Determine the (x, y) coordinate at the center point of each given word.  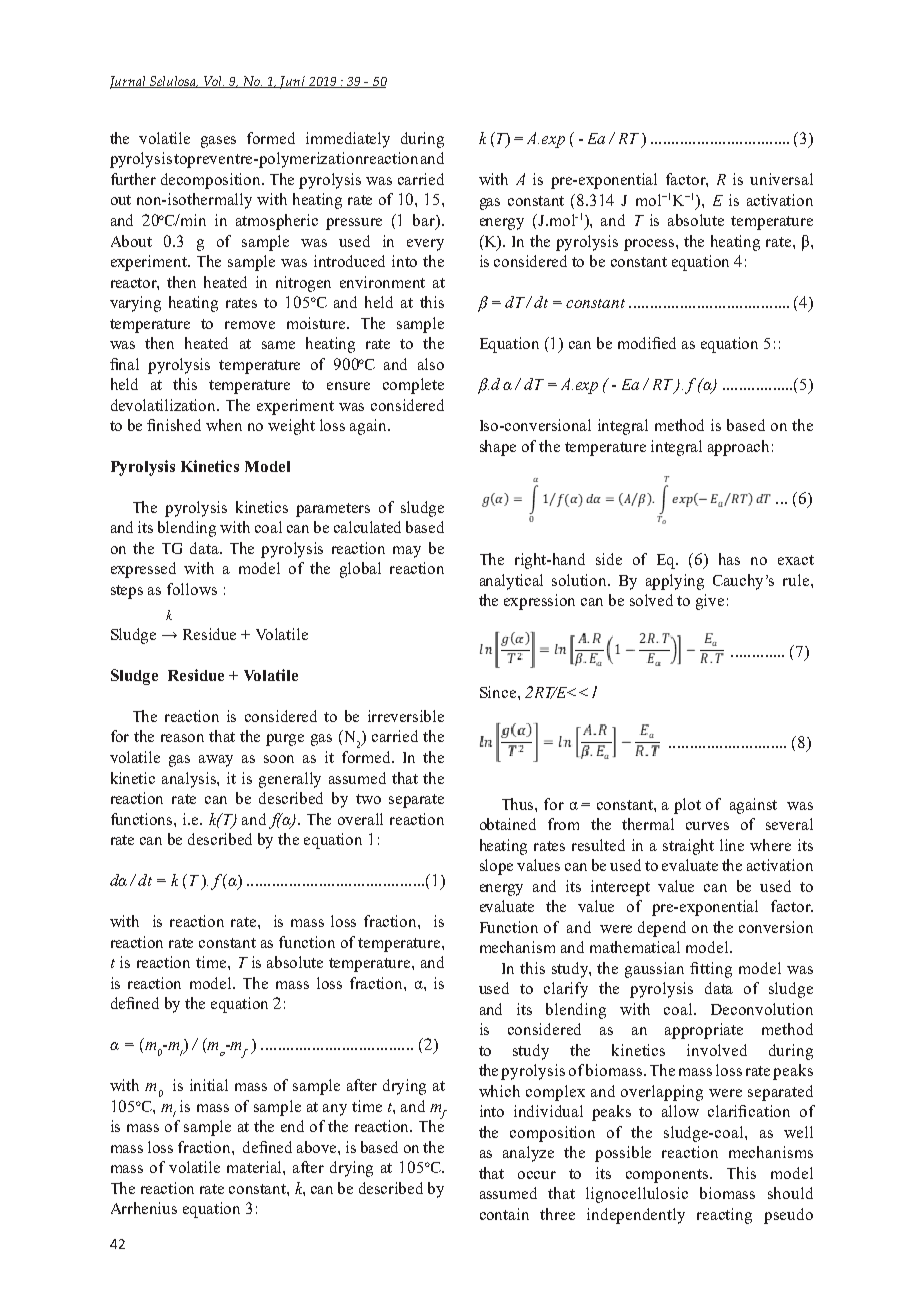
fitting (711, 970)
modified (647, 343)
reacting (724, 1216)
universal (781, 179)
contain (504, 1214)
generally (290, 780)
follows (192, 589)
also (431, 364)
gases (218, 142)
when (224, 425)
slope (496, 867)
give (710, 602)
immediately (348, 140)
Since (499, 692)
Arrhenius (144, 1208)
